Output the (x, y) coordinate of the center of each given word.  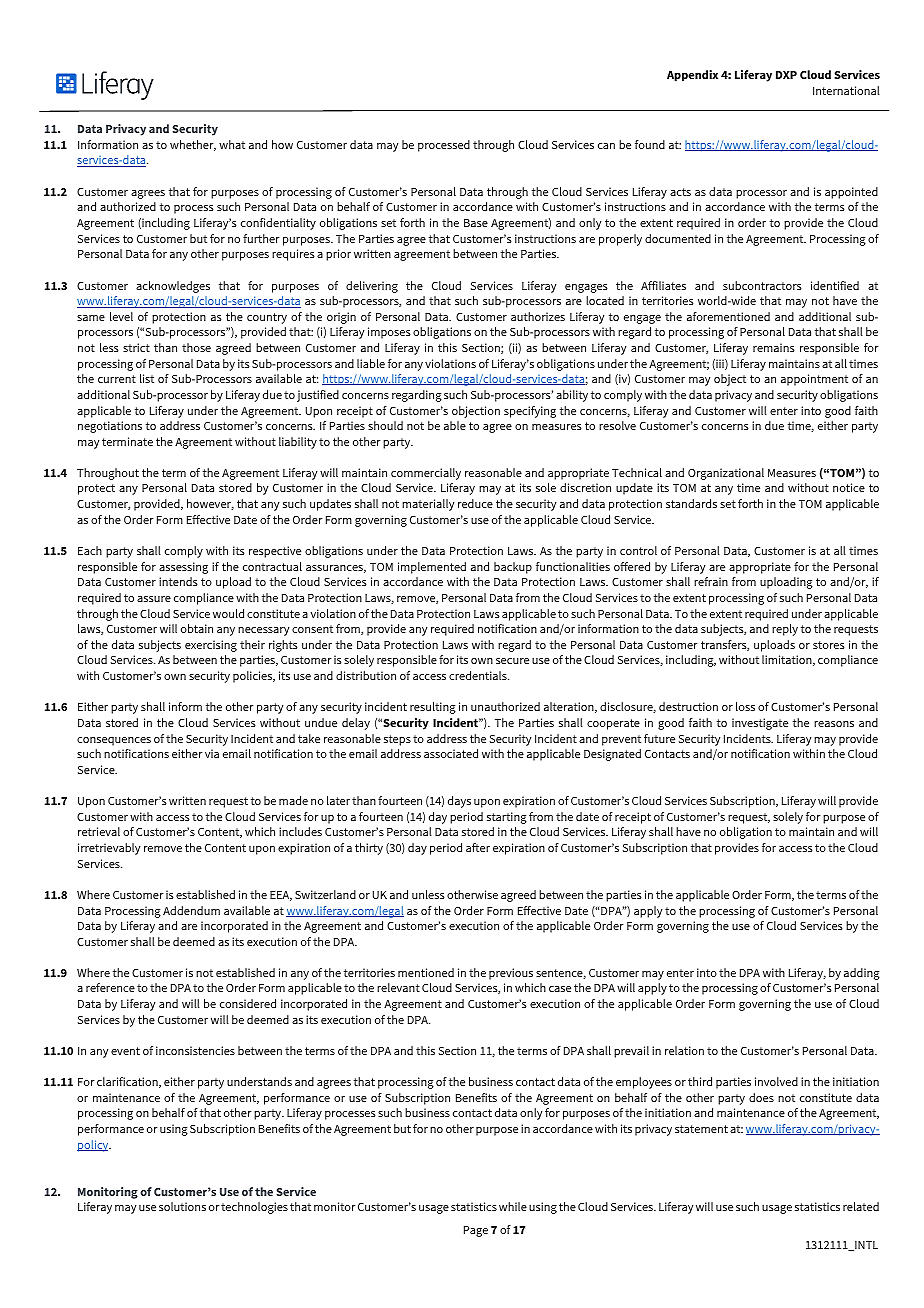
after (478, 847)
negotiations (110, 427)
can (606, 146)
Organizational (726, 474)
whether (193, 145)
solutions (182, 1206)
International (846, 90)
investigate (760, 724)
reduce (475, 503)
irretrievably (109, 849)
